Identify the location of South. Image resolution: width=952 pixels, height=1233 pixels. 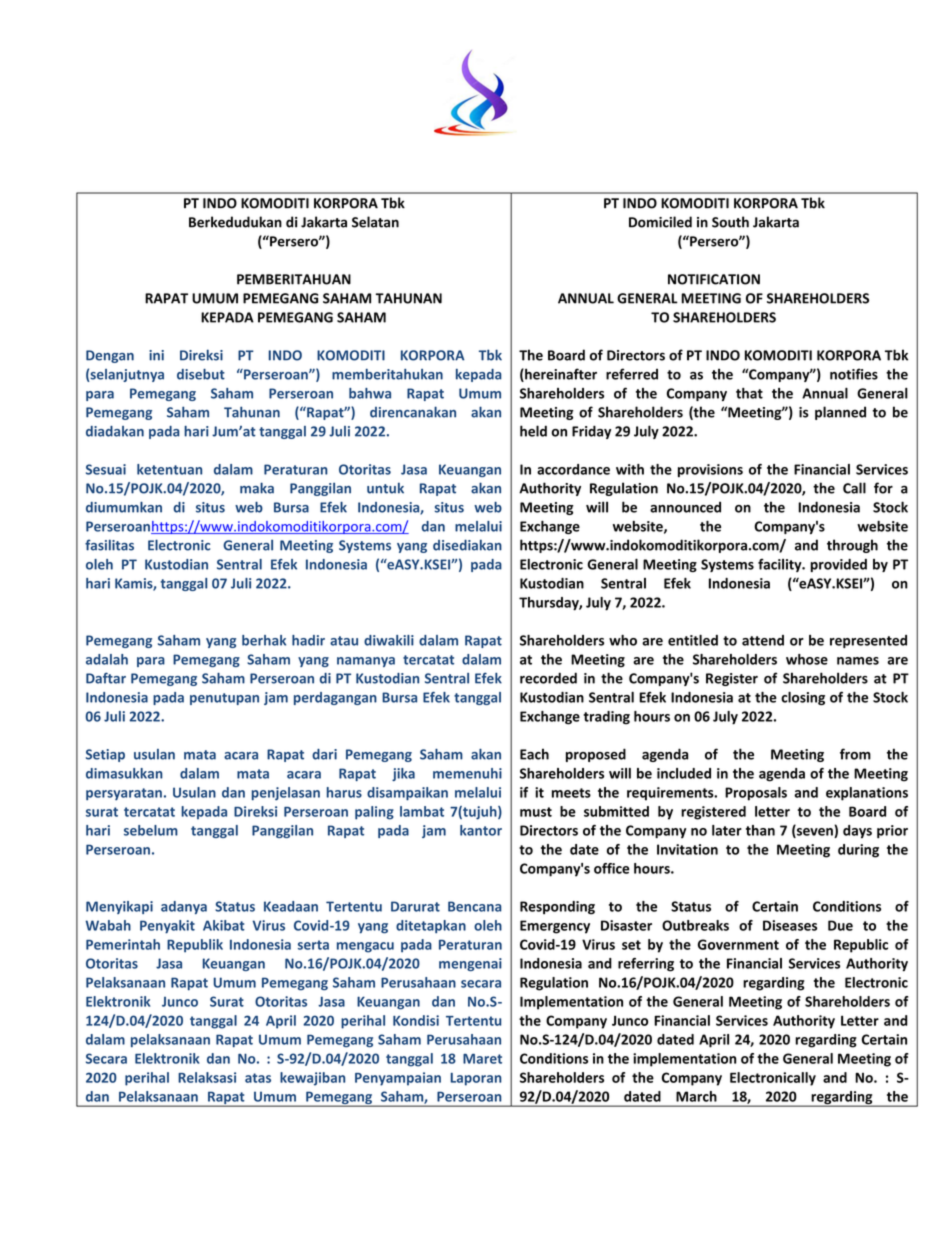
(730, 222).
